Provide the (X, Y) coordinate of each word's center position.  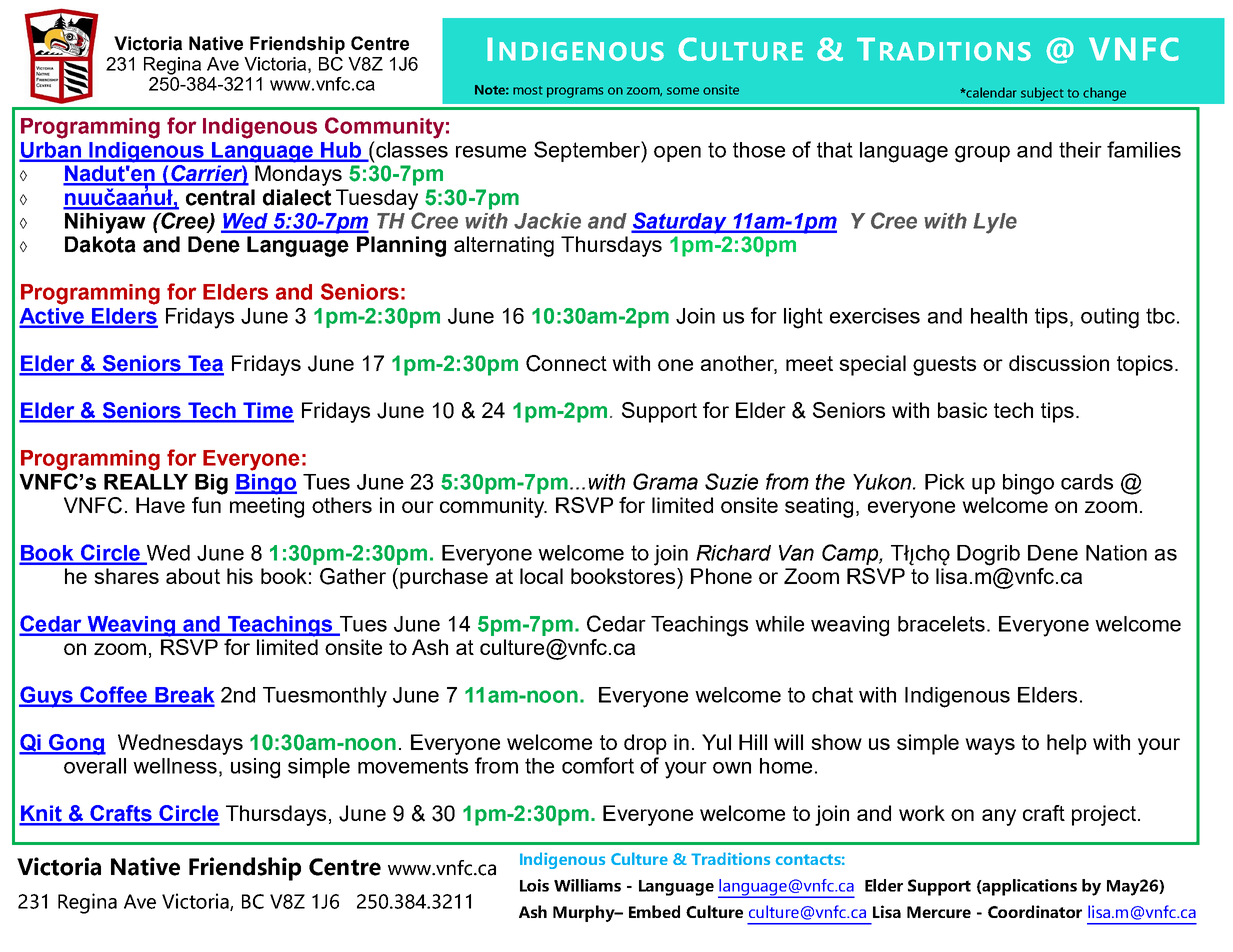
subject (1042, 94)
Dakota (100, 244)
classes (411, 149)
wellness (175, 766)
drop (645, 744)
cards (1087, 482)
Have (160, 505)
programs (575, 92)
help (1067, 744)
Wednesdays (180, 744)
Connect (566, 363)
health (999, 316)
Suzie (731, 481)
